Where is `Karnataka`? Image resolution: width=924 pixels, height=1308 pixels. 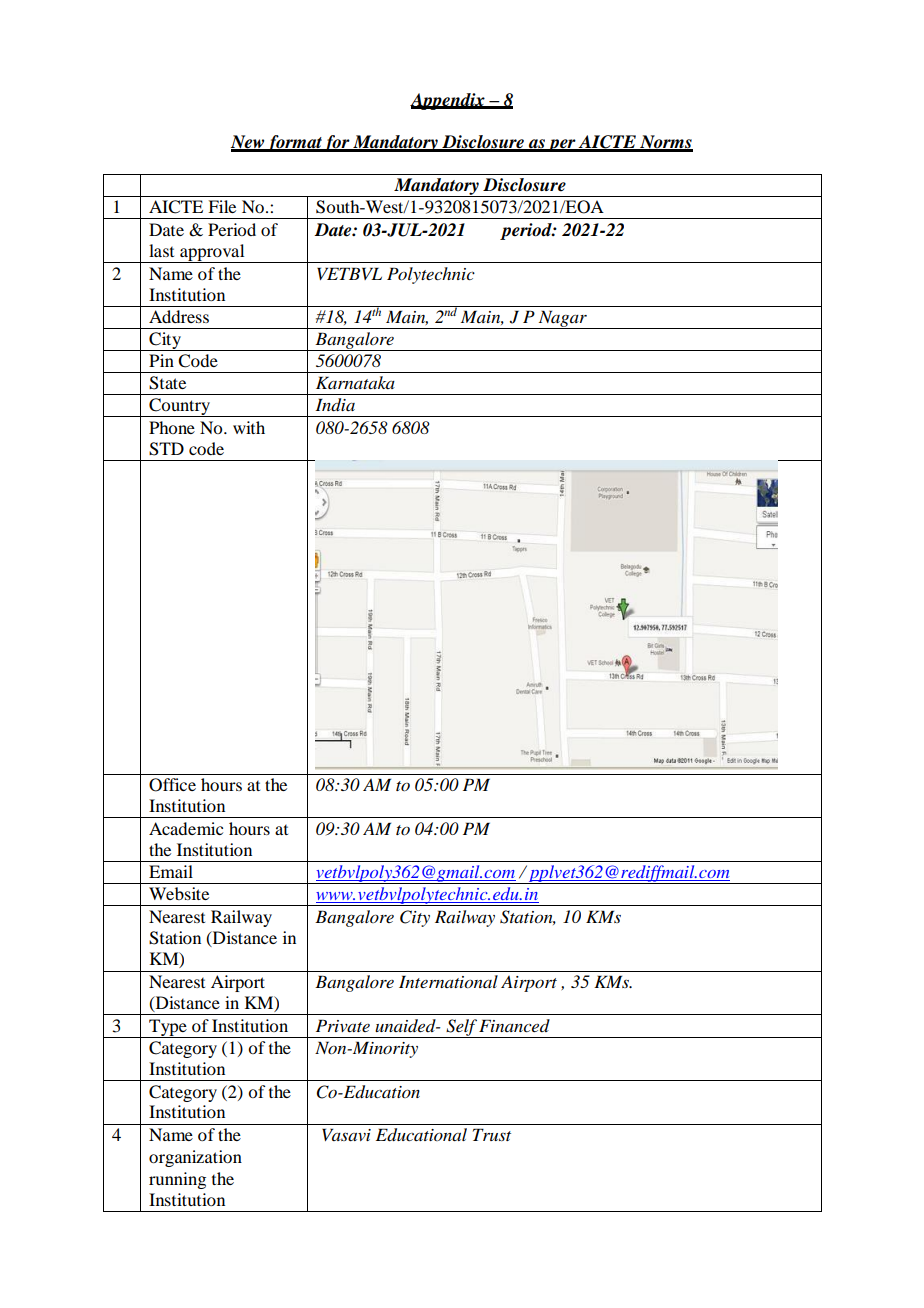
Karnataka is located at coordinates (355, 382).
